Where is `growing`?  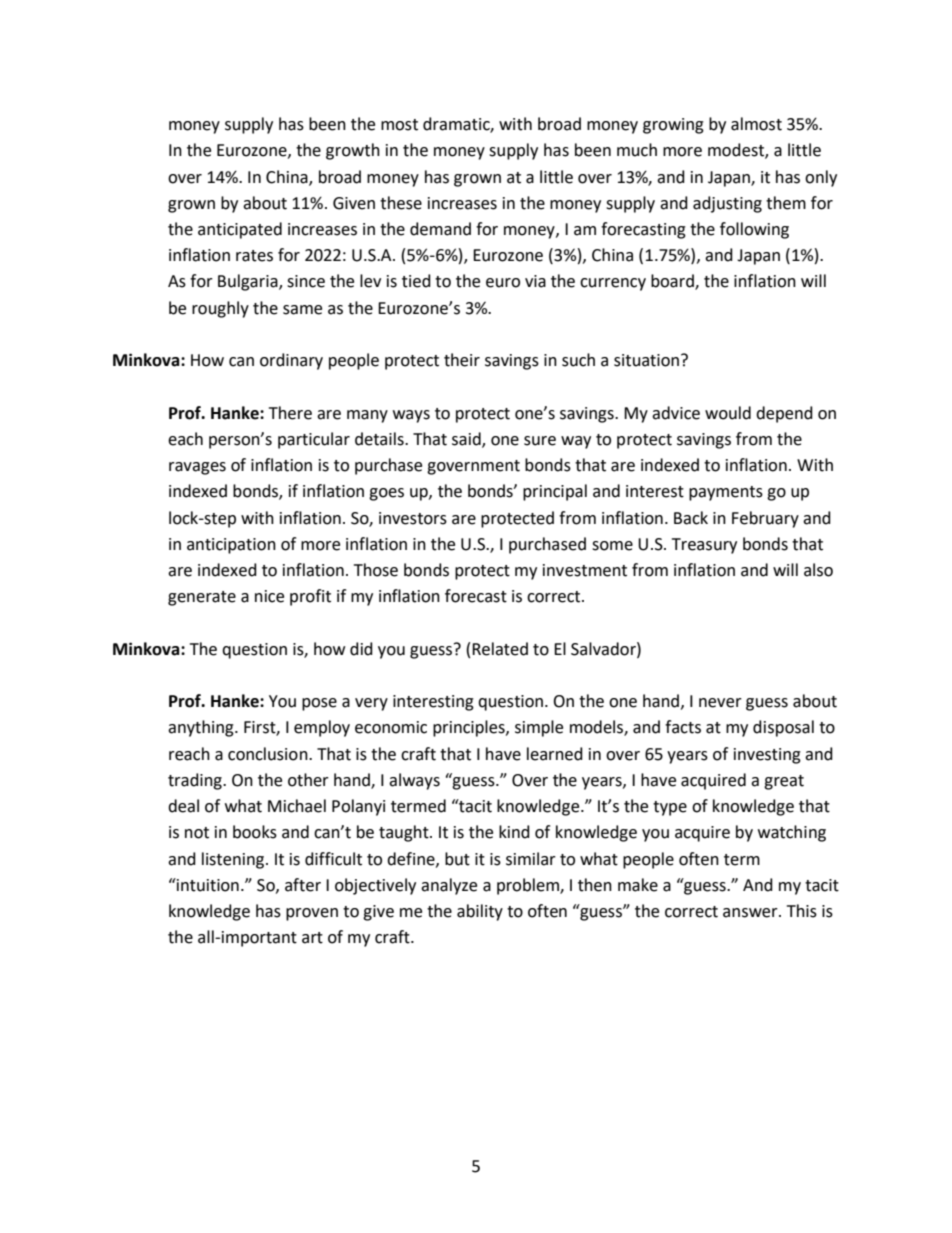
growing is located at coordinates (673, 126).
